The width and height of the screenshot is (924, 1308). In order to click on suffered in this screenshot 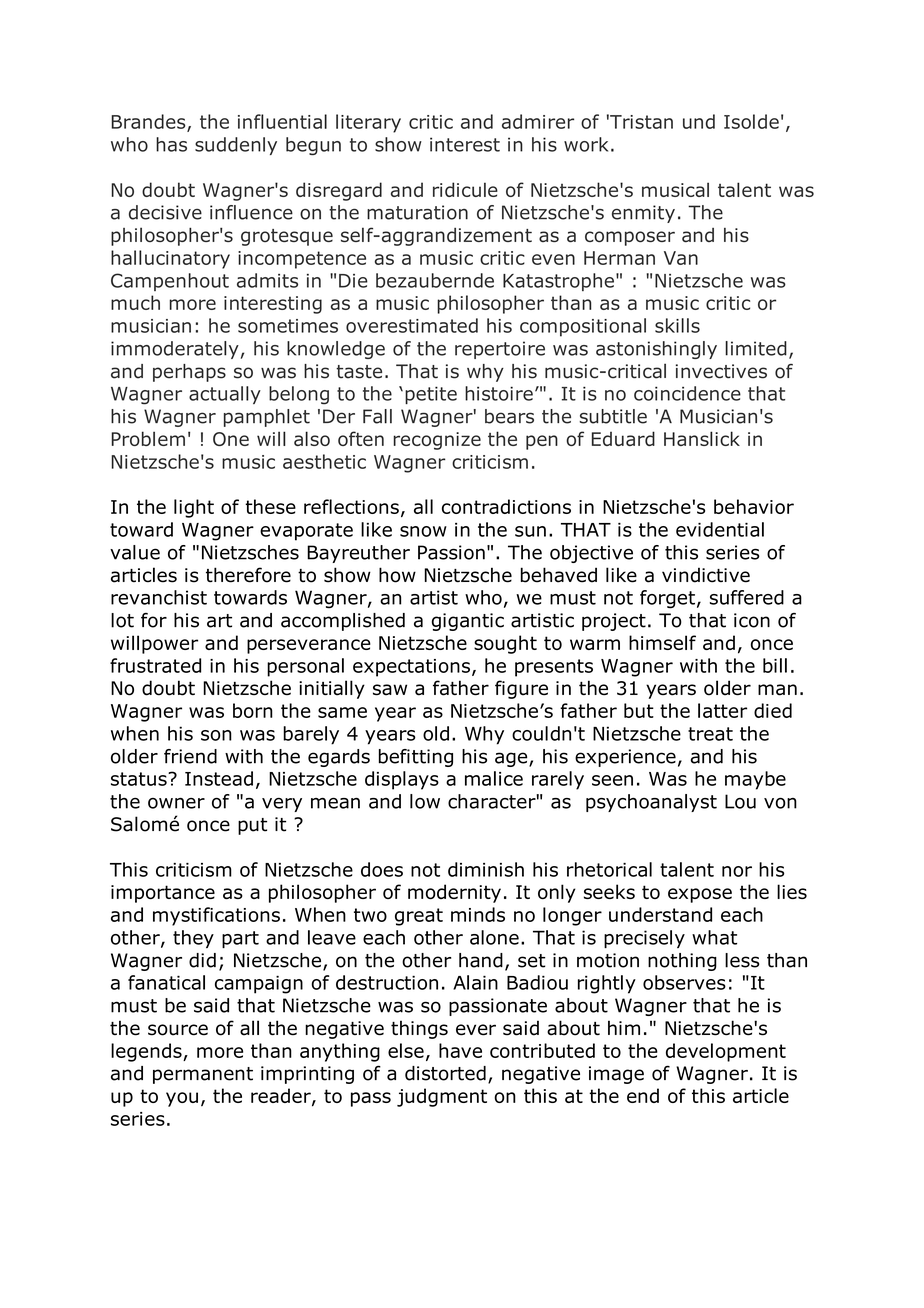, I will do `click(747, 597)`.
